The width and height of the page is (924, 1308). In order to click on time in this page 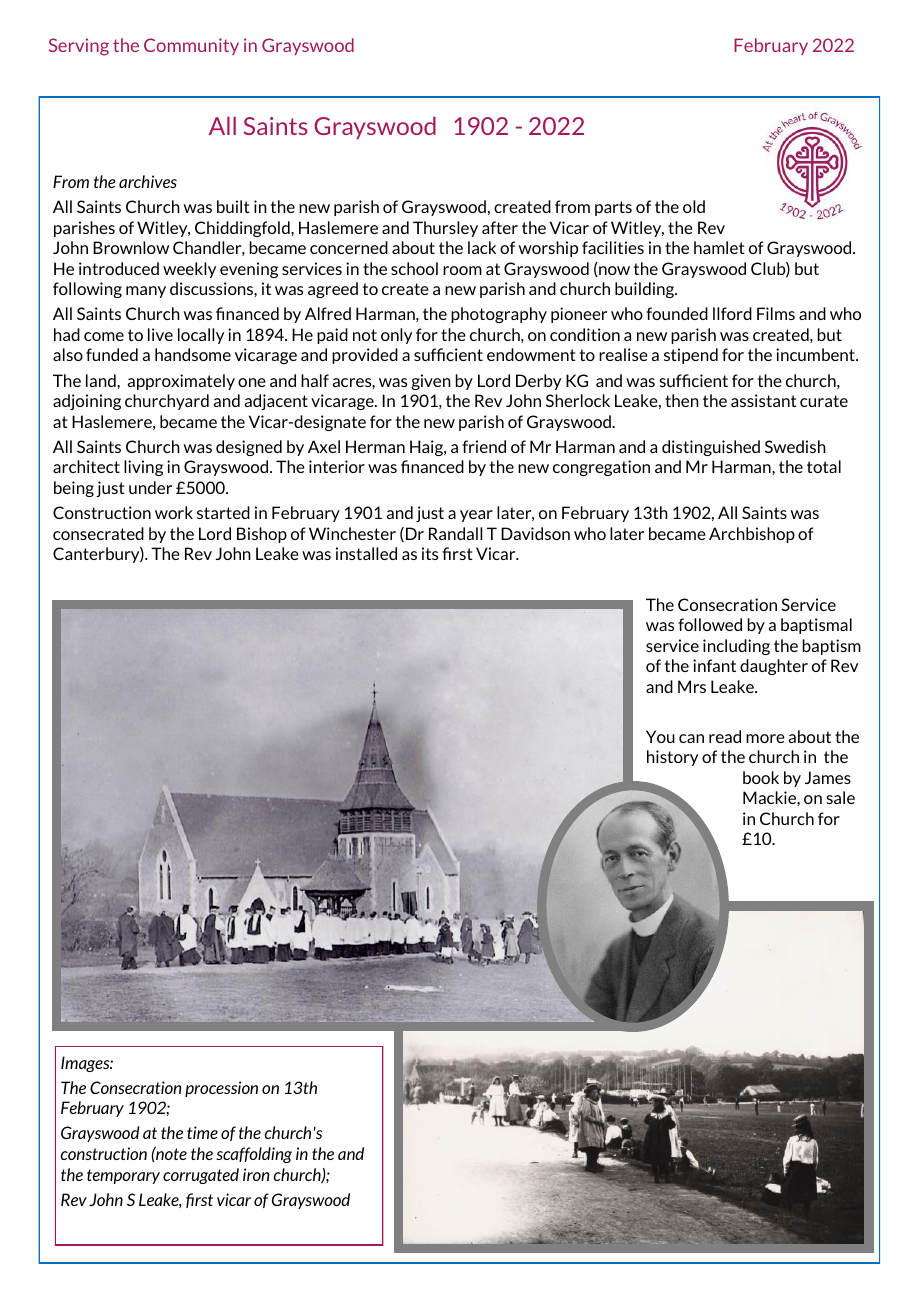, I will do `click(202, 1132)`.
